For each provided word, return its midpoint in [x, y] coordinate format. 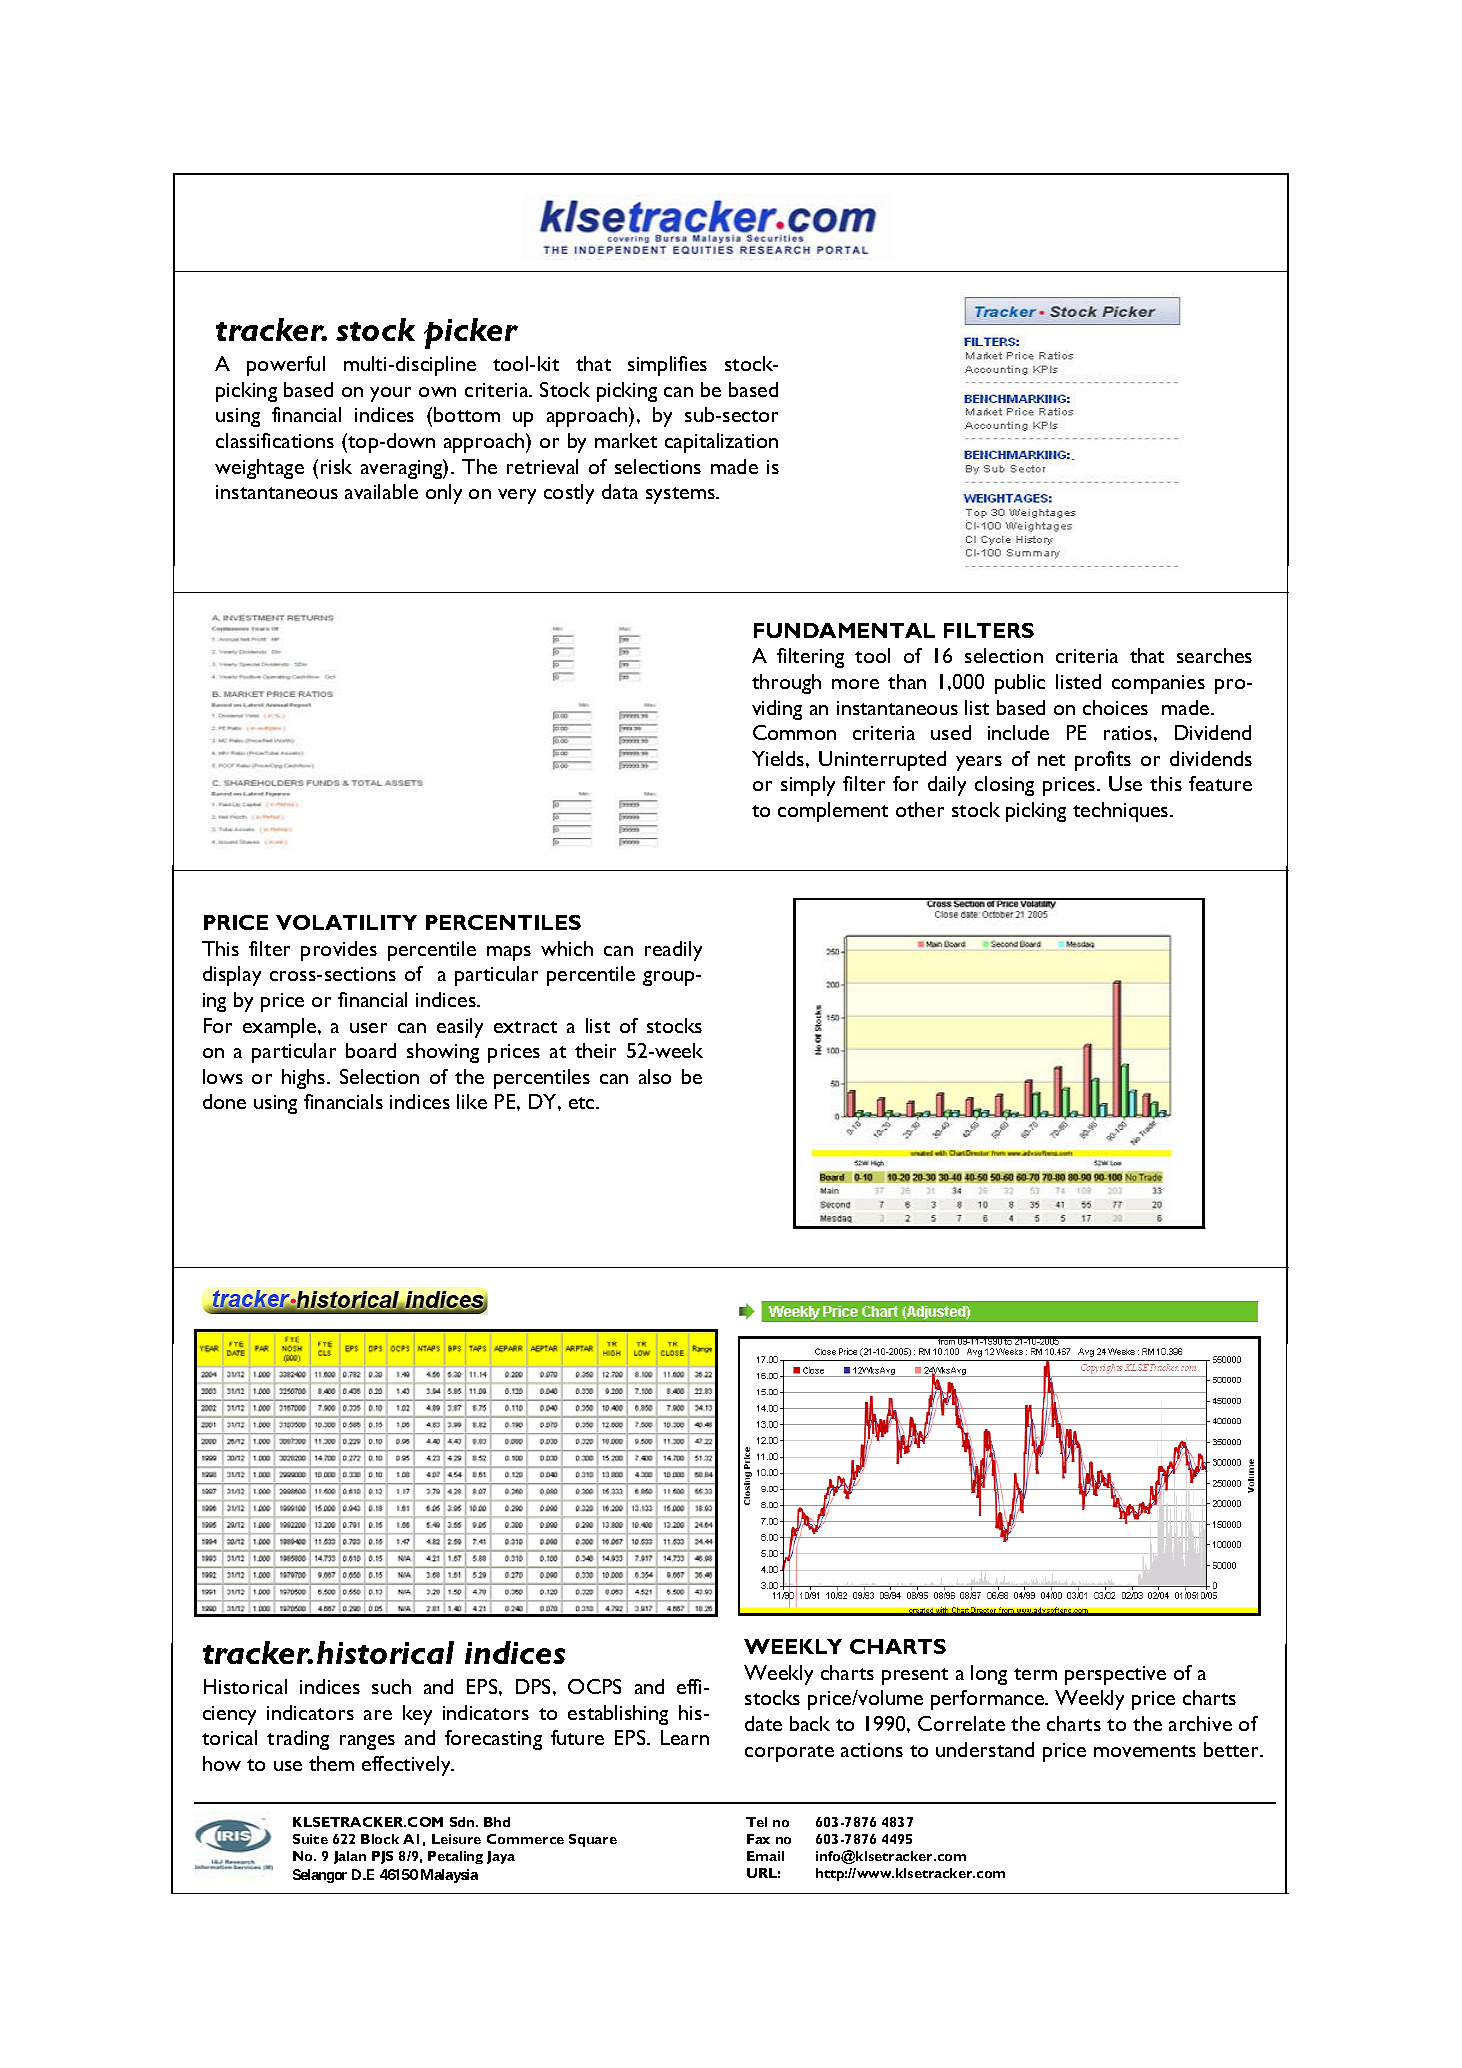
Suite [310, 1839]
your [390, 394]
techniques [1122, 812]
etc [583, 1103]
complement [833, 812]
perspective [1115, 1675]
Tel [756, 1822]
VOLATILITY [346, 922]
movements [1145, 1751]
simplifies [667, 366]
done [224, 1101]
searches [1214, 655]
